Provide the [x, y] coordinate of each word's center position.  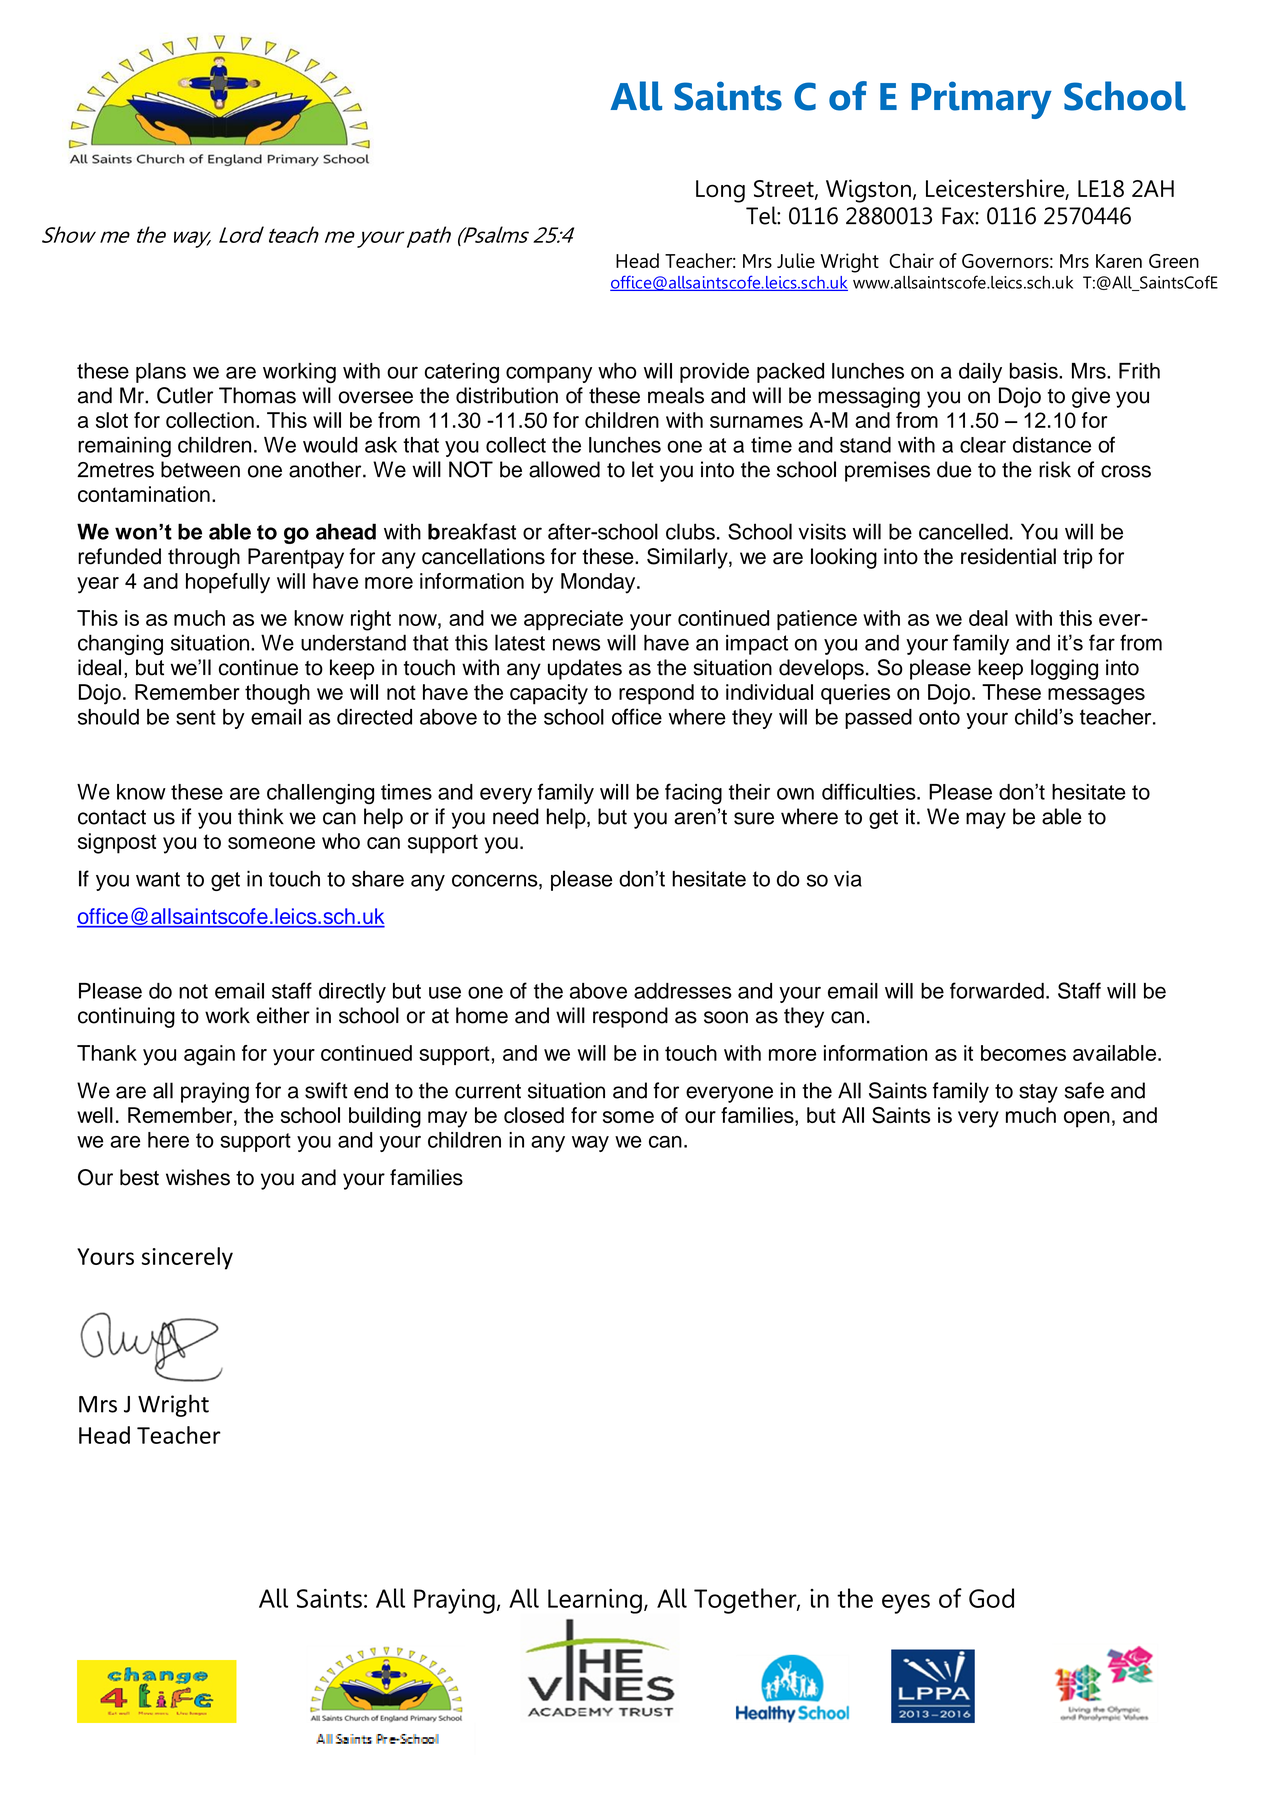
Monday [599, 583]
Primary [981, 100]
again [209, 1055]
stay [1038, 1093]
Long [720, 191]
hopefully [228, 583]
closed [534, 1115]
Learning [595, 1601]
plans [161, 373]
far [1102, 642]
